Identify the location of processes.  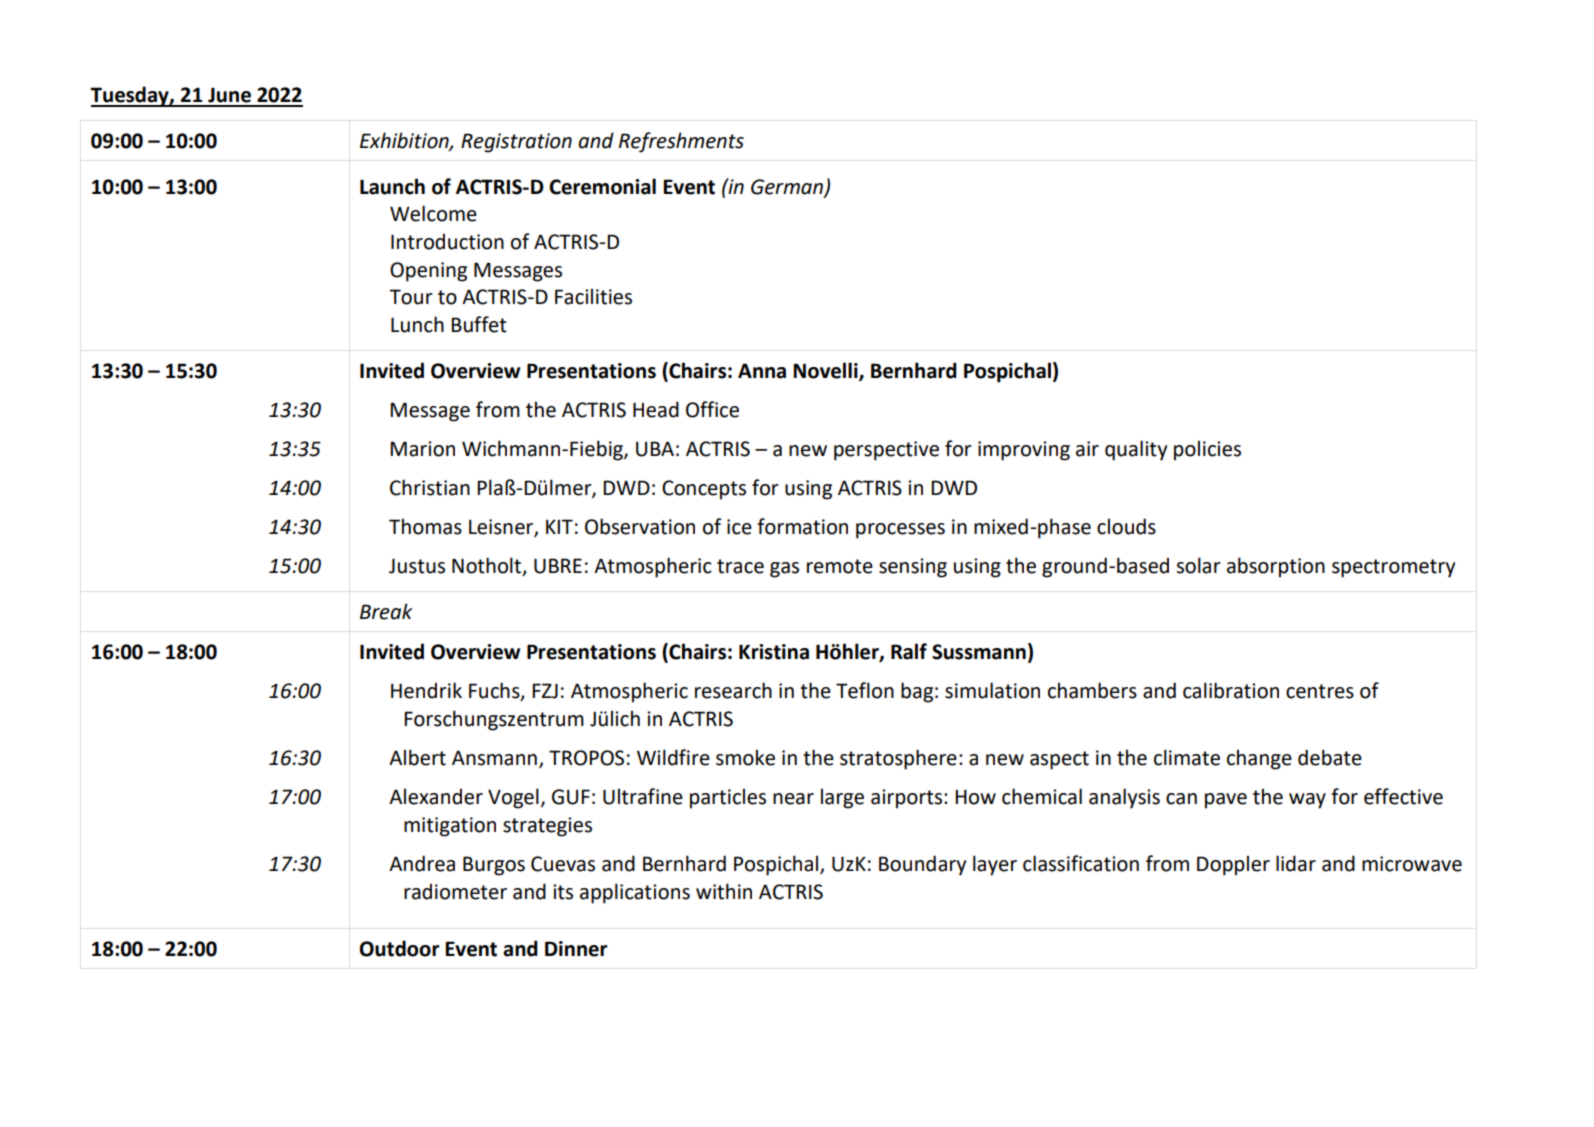
(900, 531).
